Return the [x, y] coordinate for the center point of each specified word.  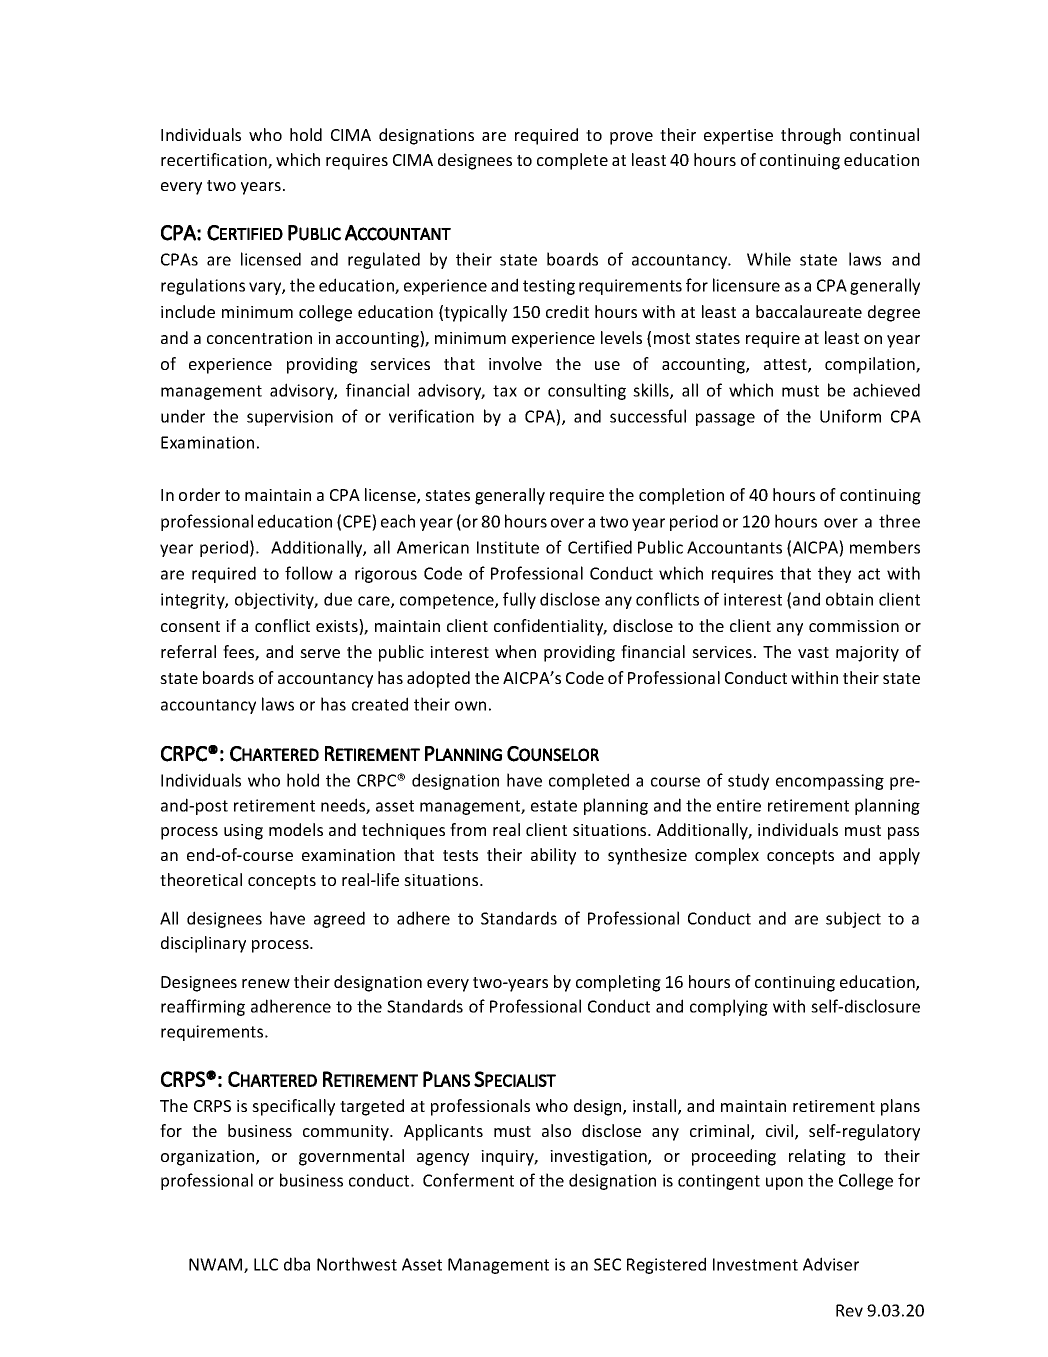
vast [813, 652]
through [811, 136]
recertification [215, 161]
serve [320, 653]
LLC [266, 1264]
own [470, 706]
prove [631, 138]
